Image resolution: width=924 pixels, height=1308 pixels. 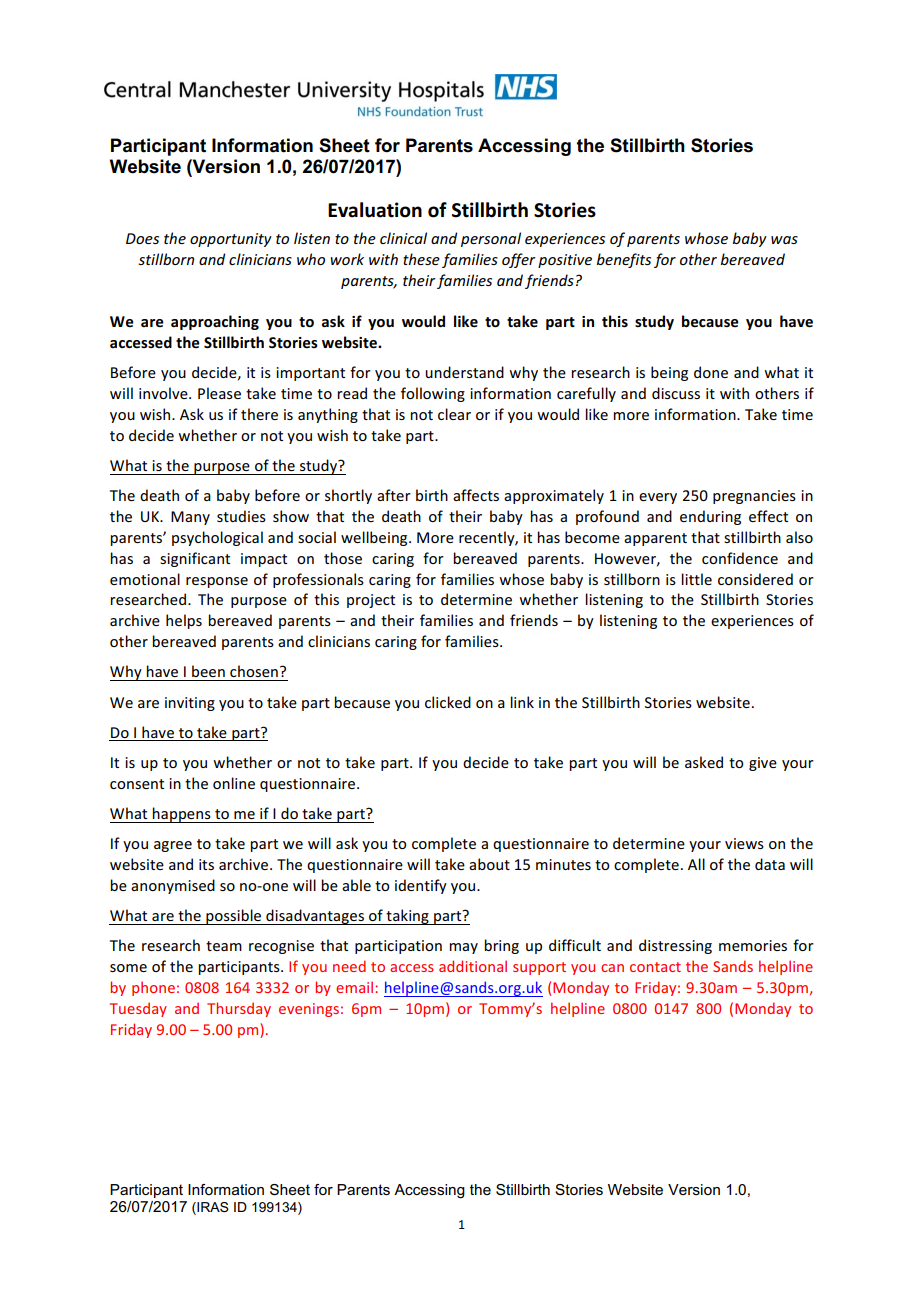 I want to click on was, so click(x=784, y=240).
